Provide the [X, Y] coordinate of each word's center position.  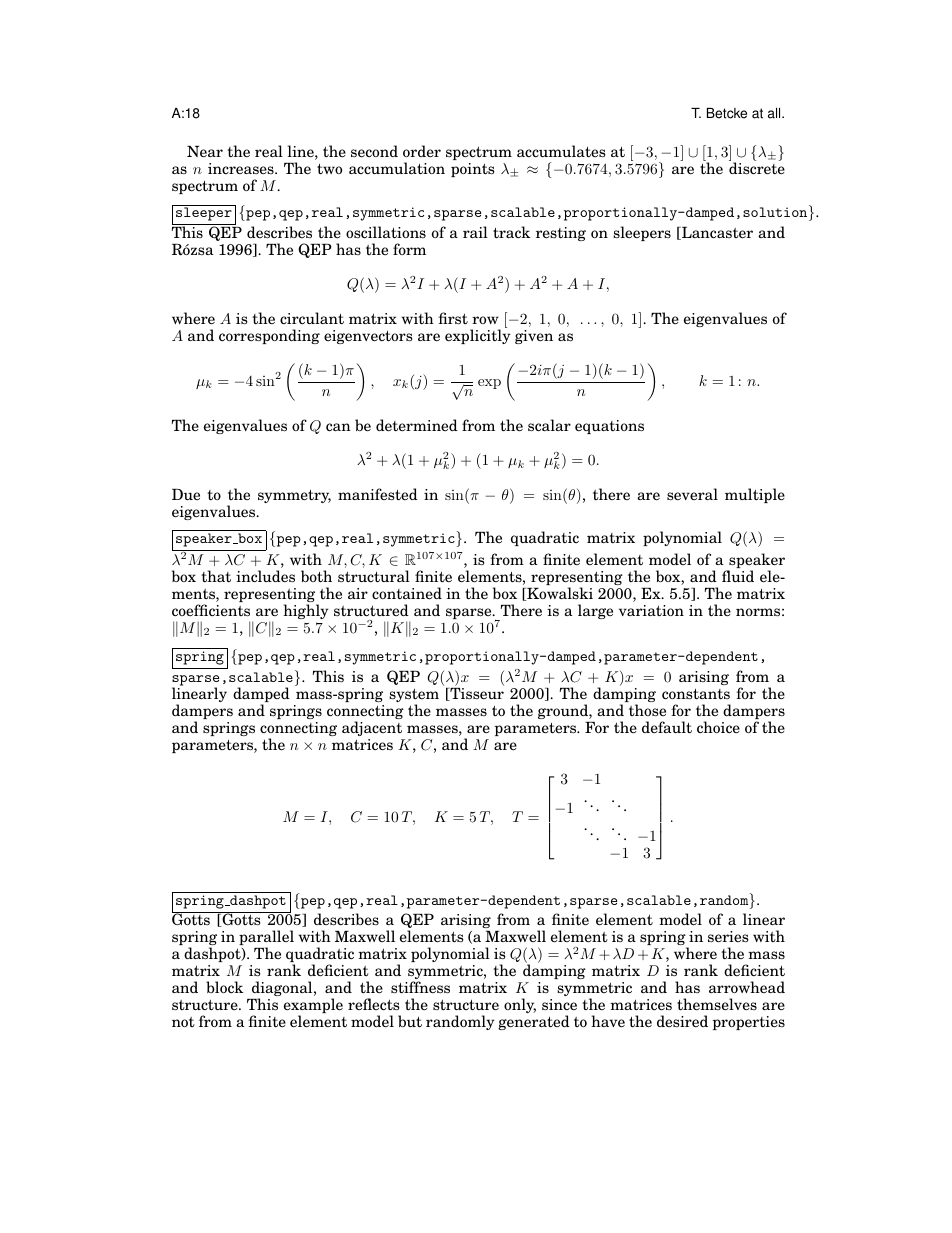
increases [242, 169]
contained [407, 593]
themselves [717, 1004]
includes [265, 576]
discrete [757, 168]
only [520, 1005]
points [473, 170]
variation [651, 610]
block [225, 987]
